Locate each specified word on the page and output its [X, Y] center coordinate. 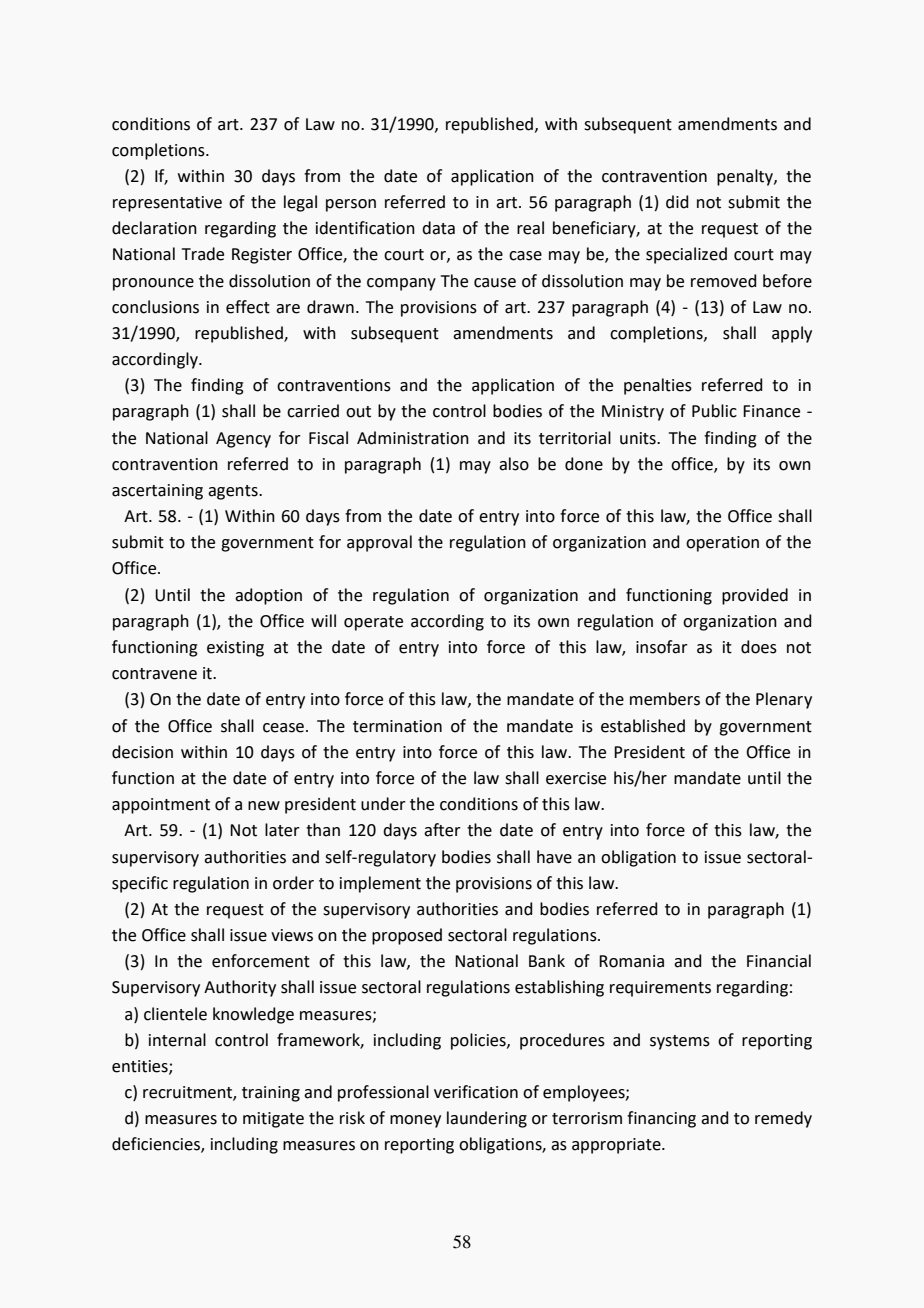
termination [397, 726]
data [438, 228]
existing [235, 649]
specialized [686, 255]
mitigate [273, 1120]
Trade [203, 254]
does [759, 647]
